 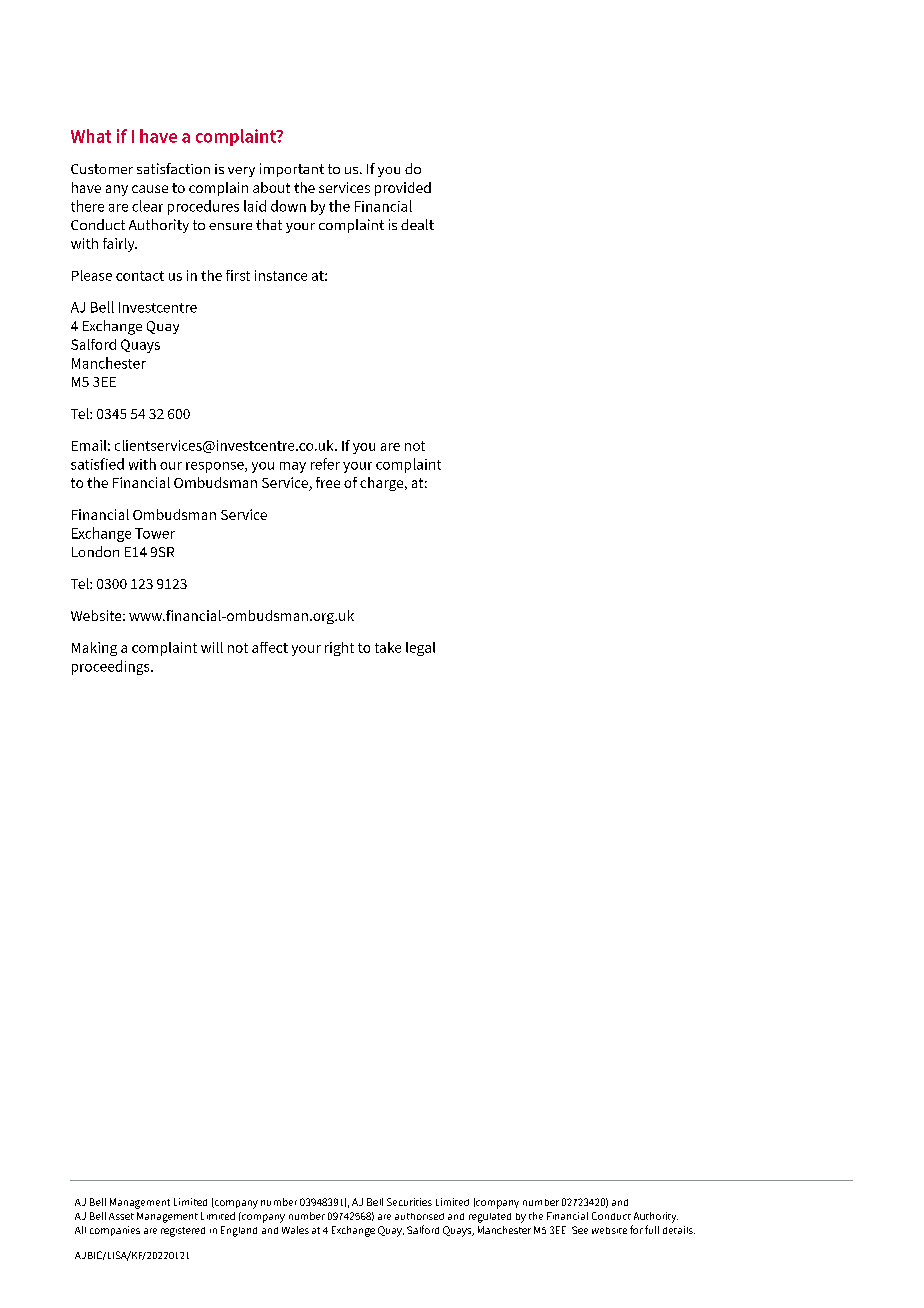 I want to click on dealt, so click(x=417, y=224).
